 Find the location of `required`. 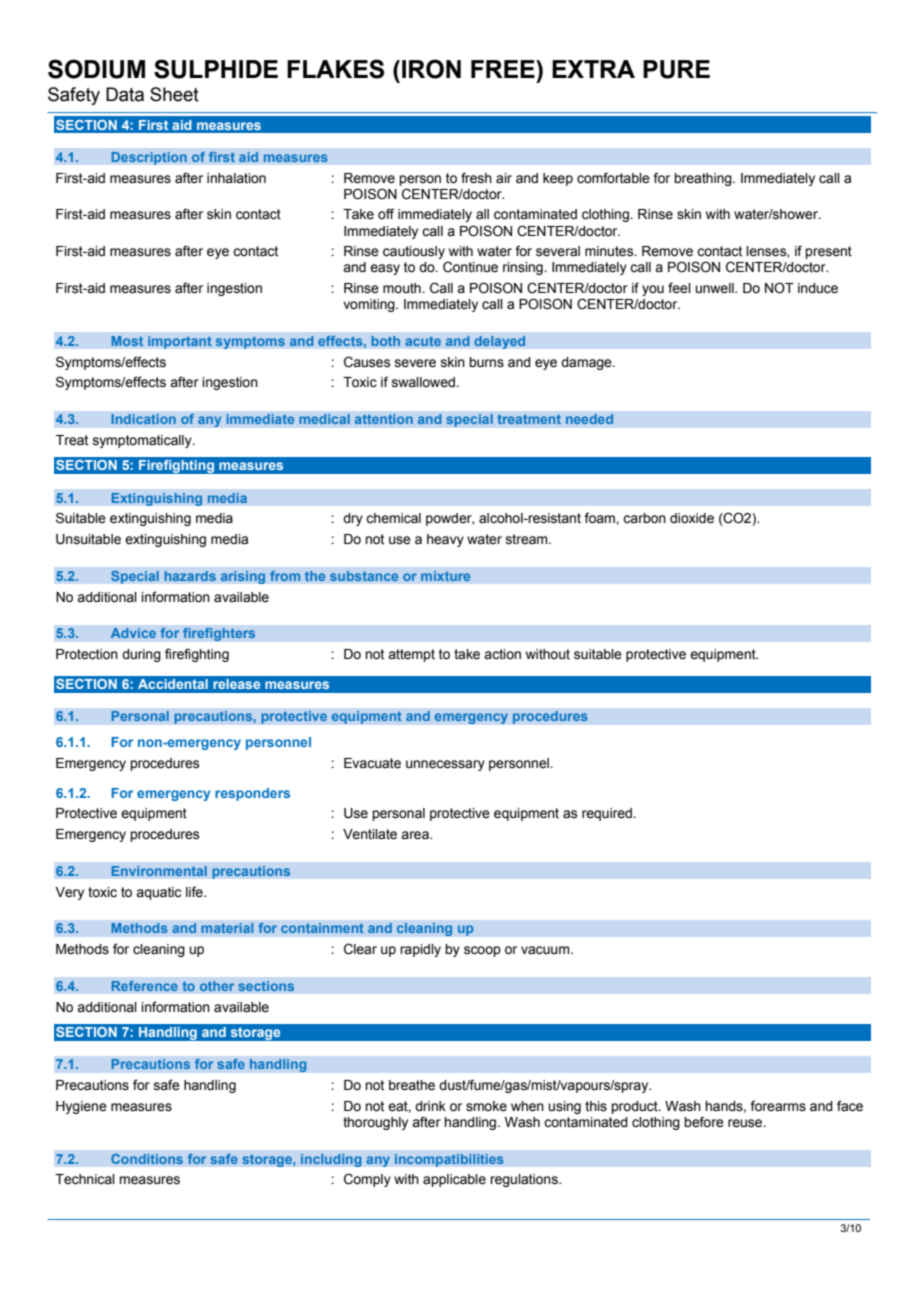

required is located at coordinates (608, 814).
